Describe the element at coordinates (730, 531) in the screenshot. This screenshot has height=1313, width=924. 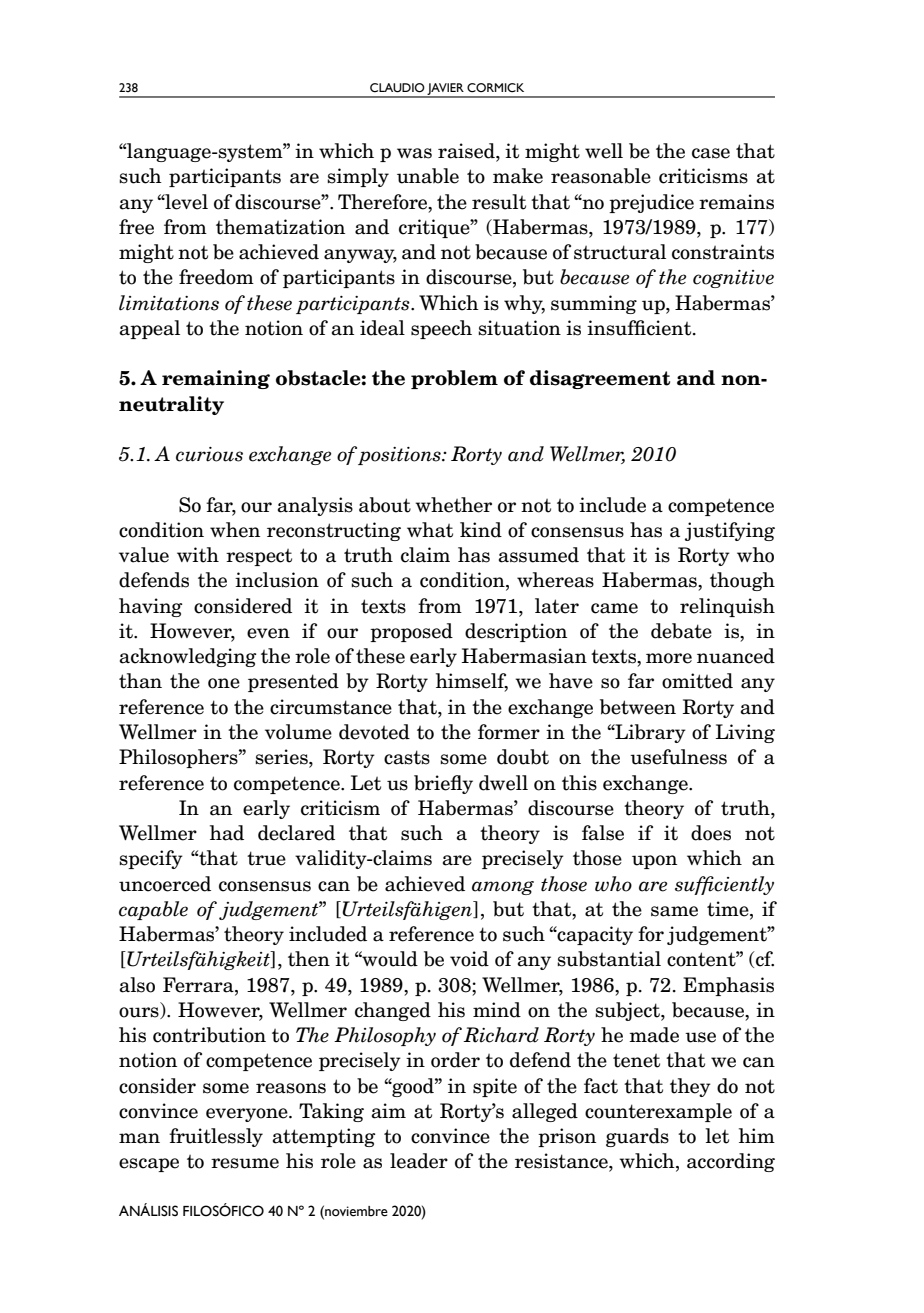
I see `justifying` at that location.
